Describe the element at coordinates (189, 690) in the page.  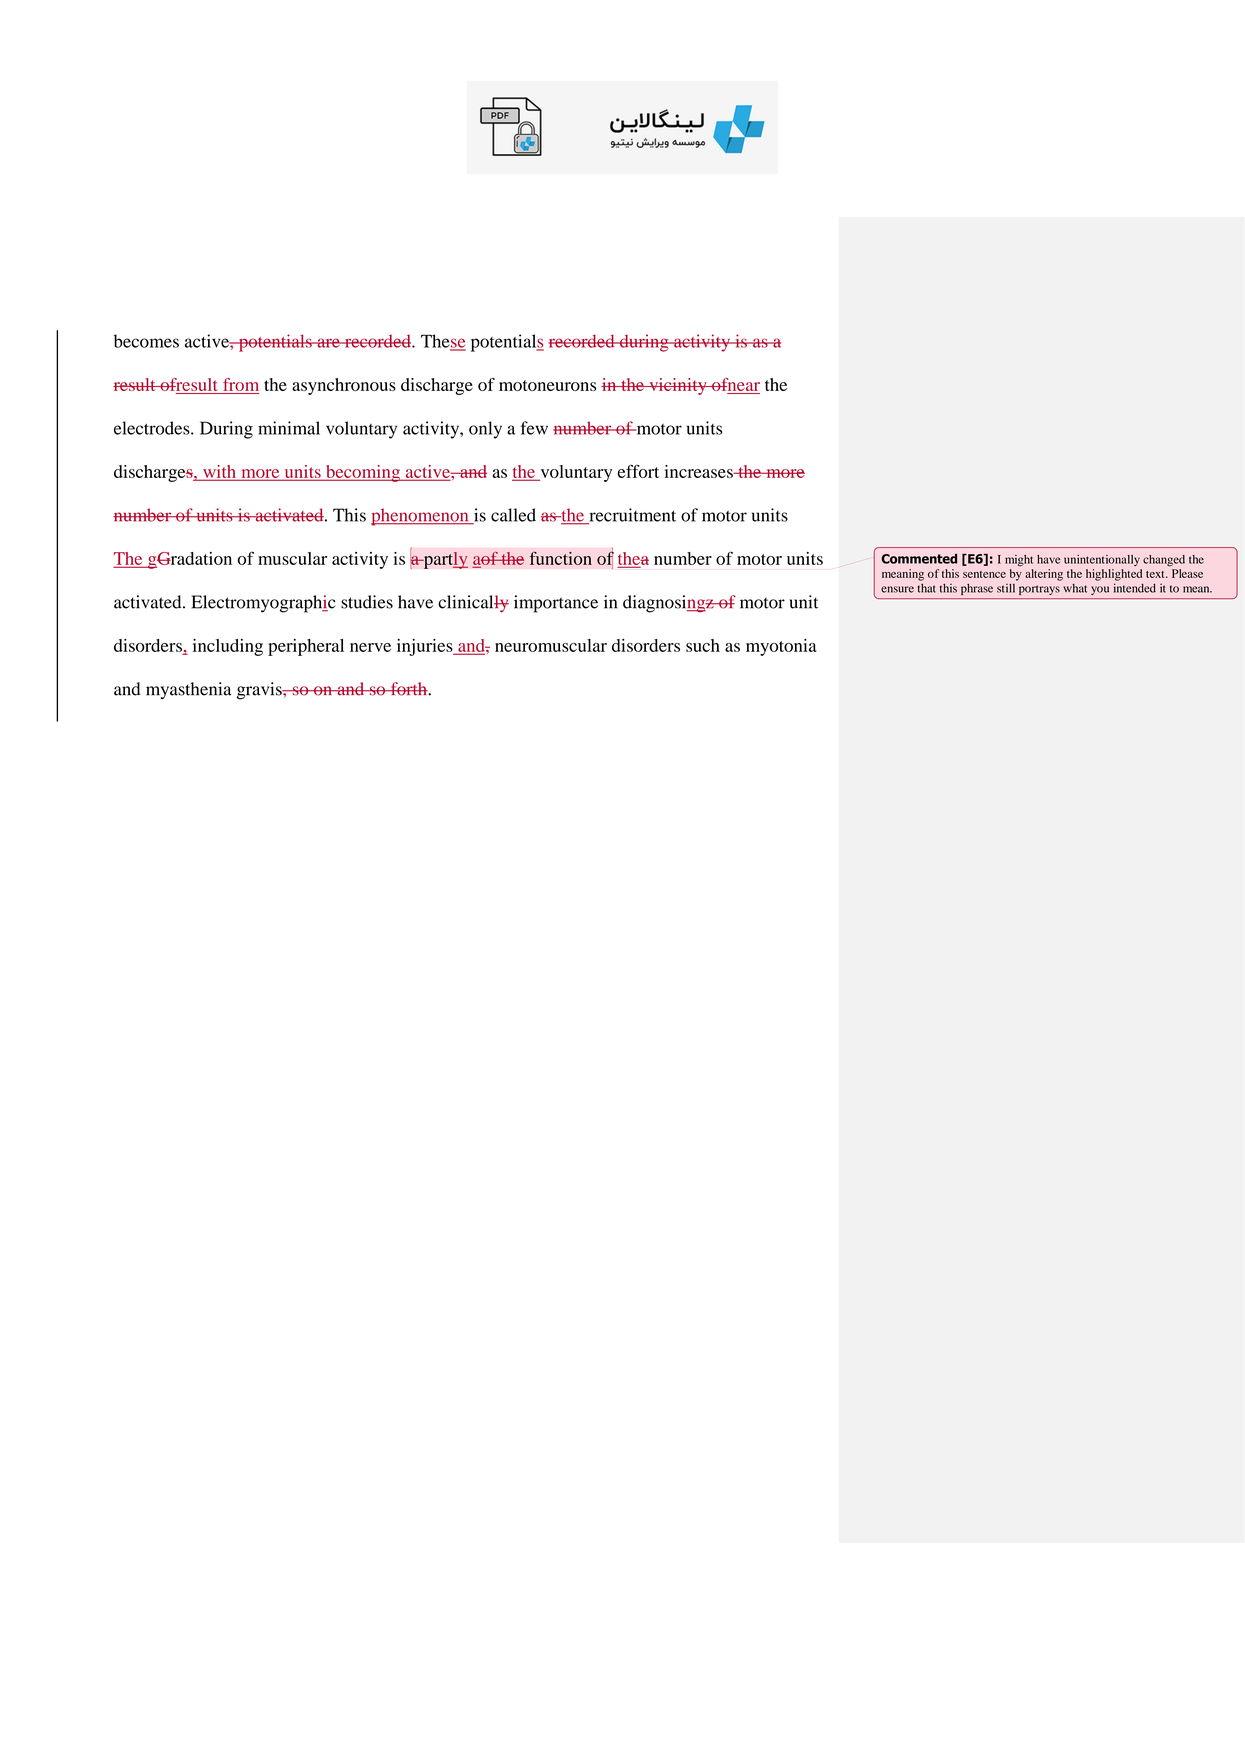
I see `myasthenia` at that location.
